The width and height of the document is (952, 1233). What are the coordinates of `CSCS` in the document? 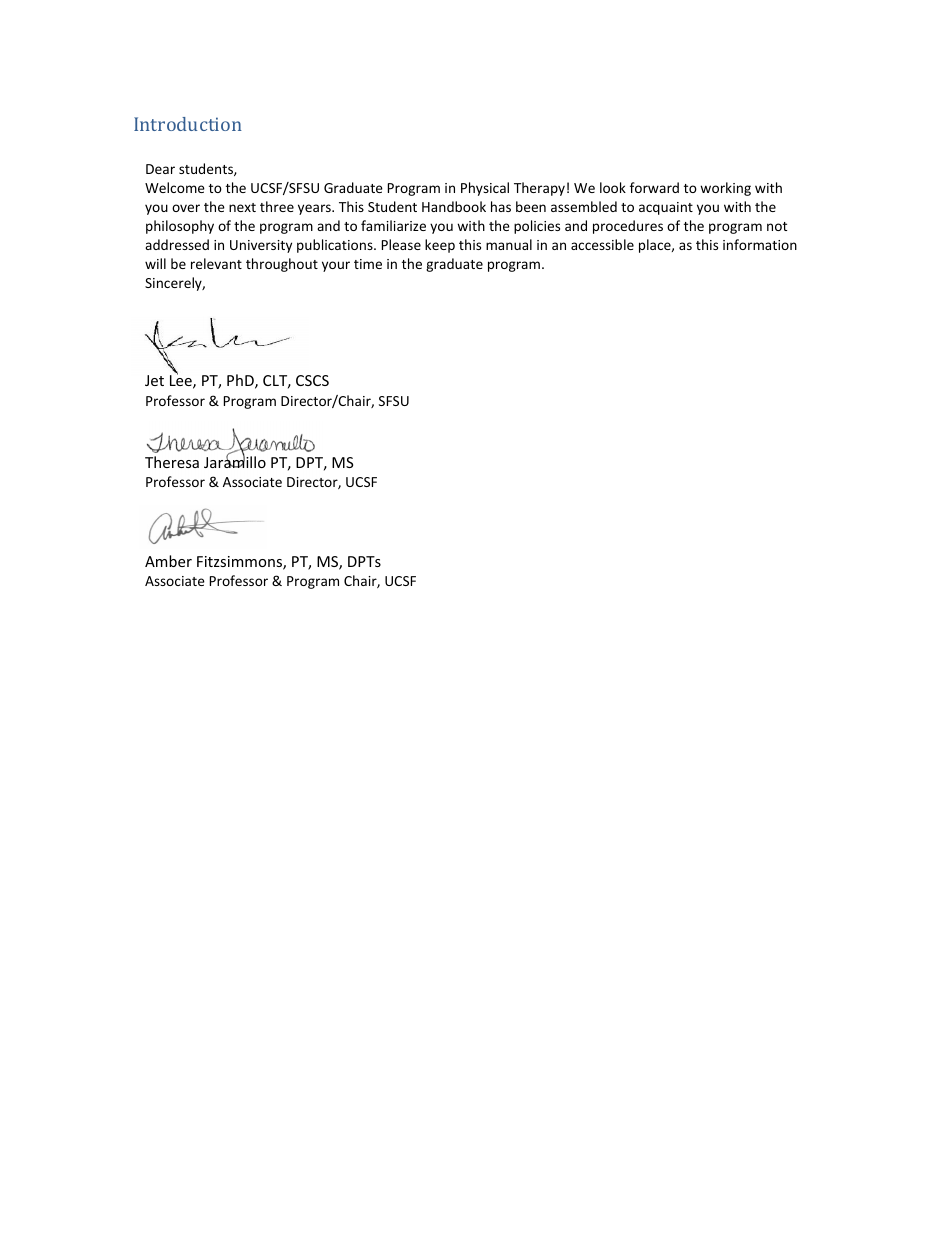 It's located at (312, 380).
